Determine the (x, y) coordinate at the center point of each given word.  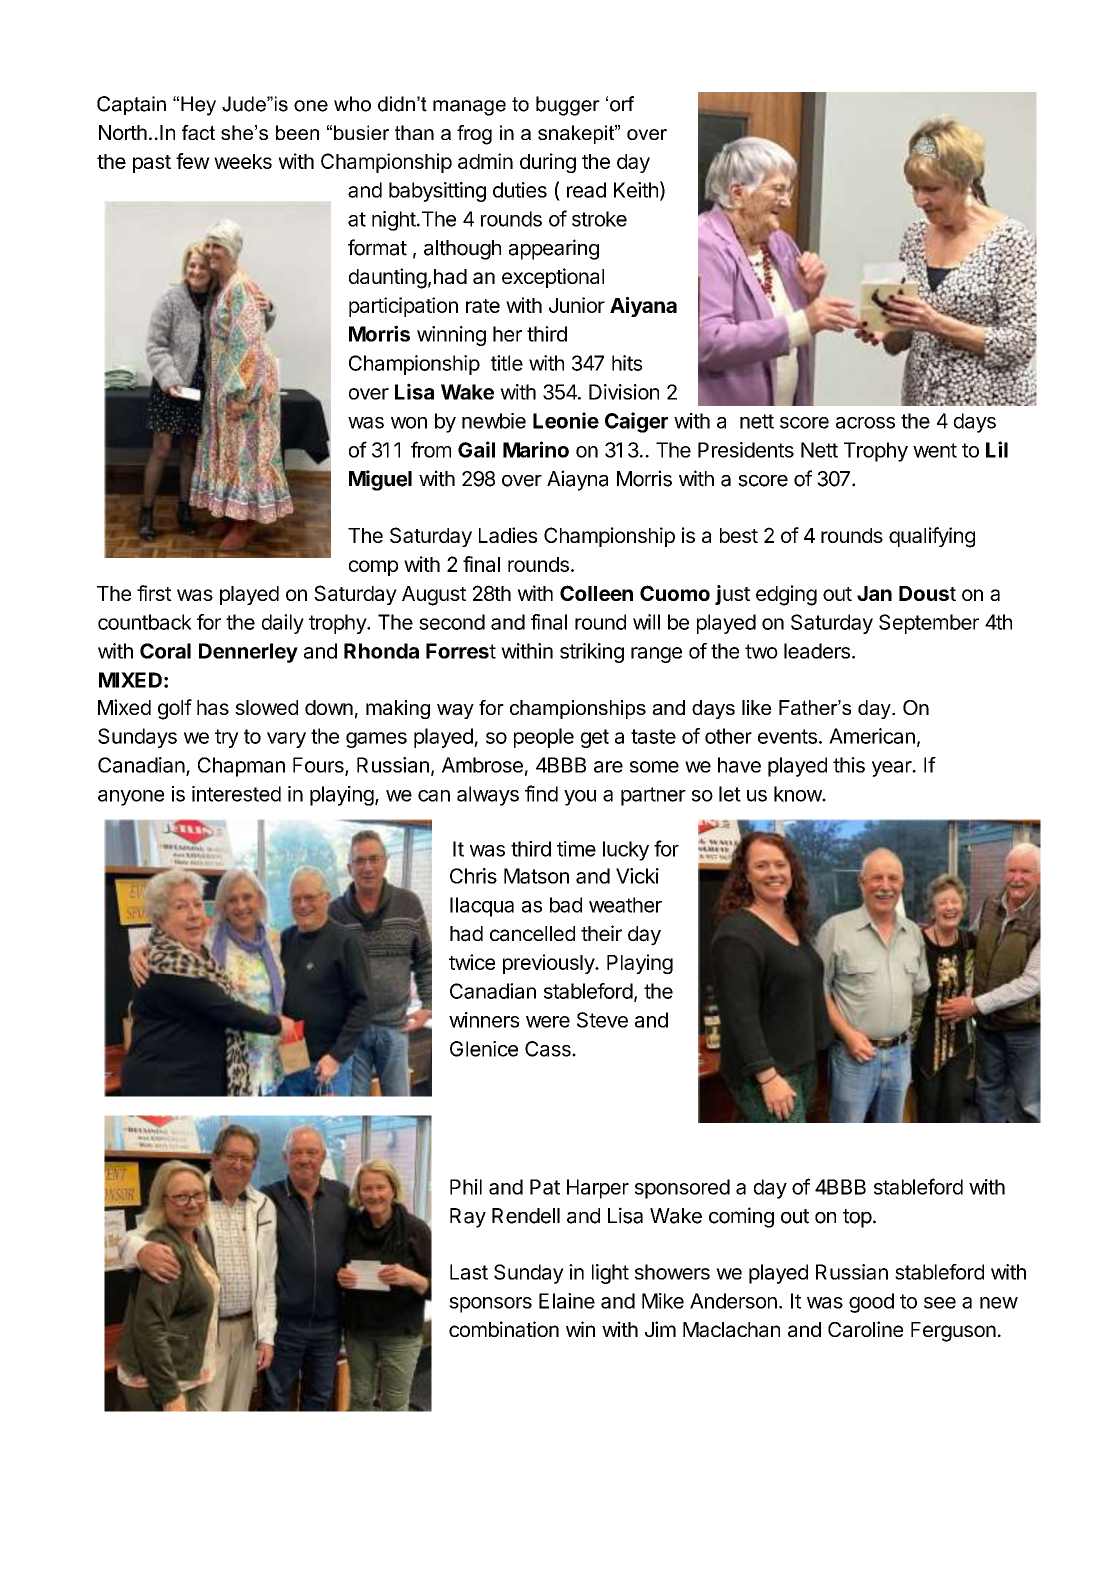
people (544, 738)
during (548, 163)
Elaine (567, 1301)
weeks (243, 161)
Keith (636, 190)
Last (469, 1272)
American (872, 736)
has (213, 707)
